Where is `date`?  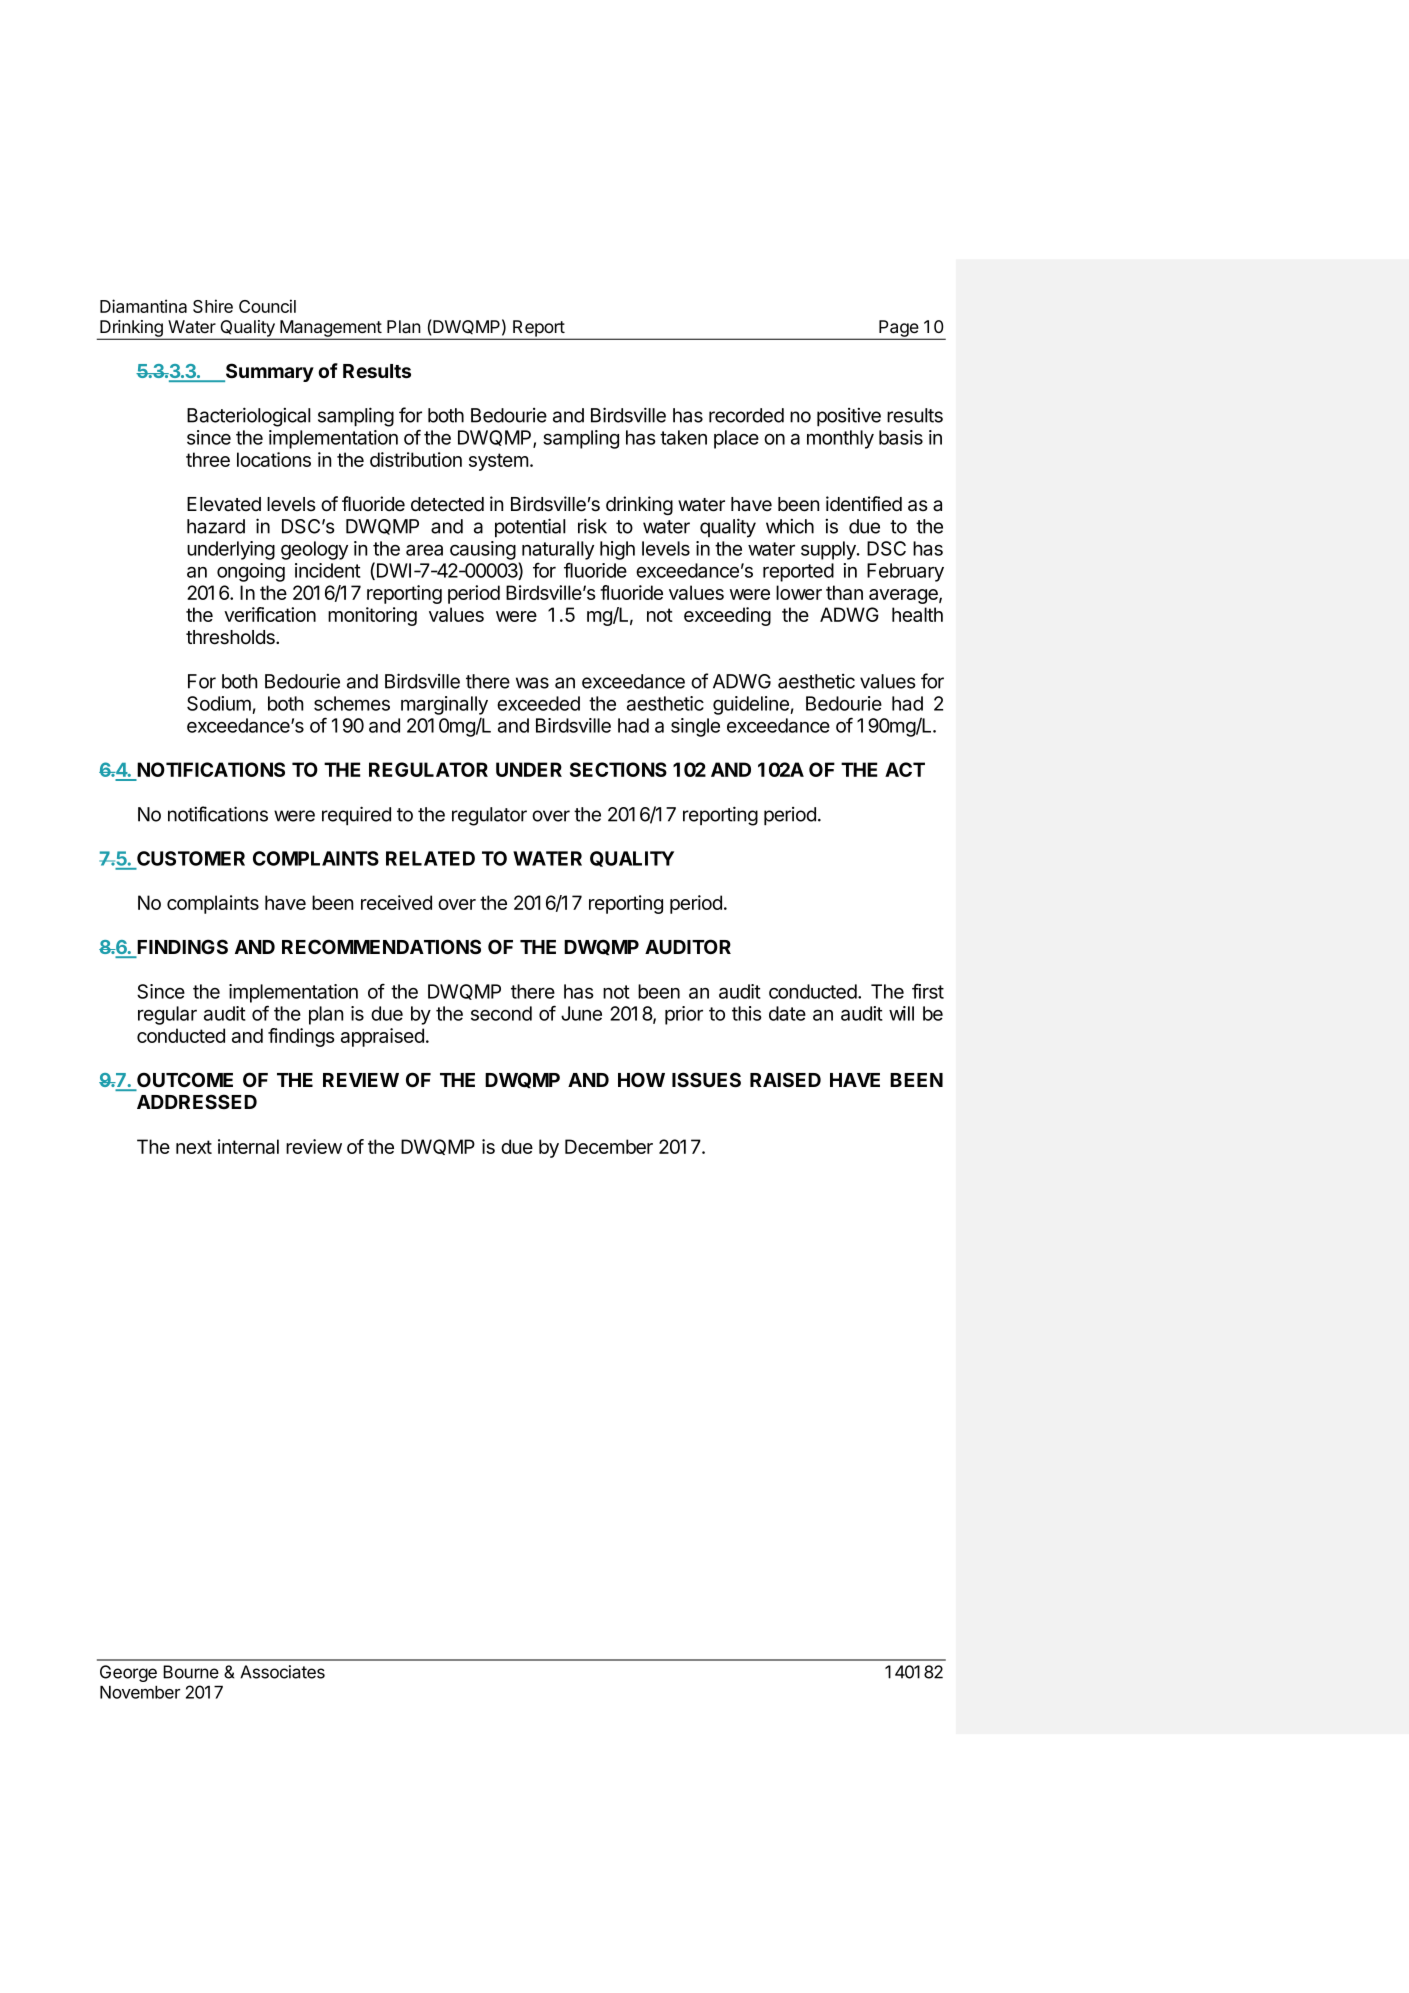 date is located at coordinates (787, 1013).
